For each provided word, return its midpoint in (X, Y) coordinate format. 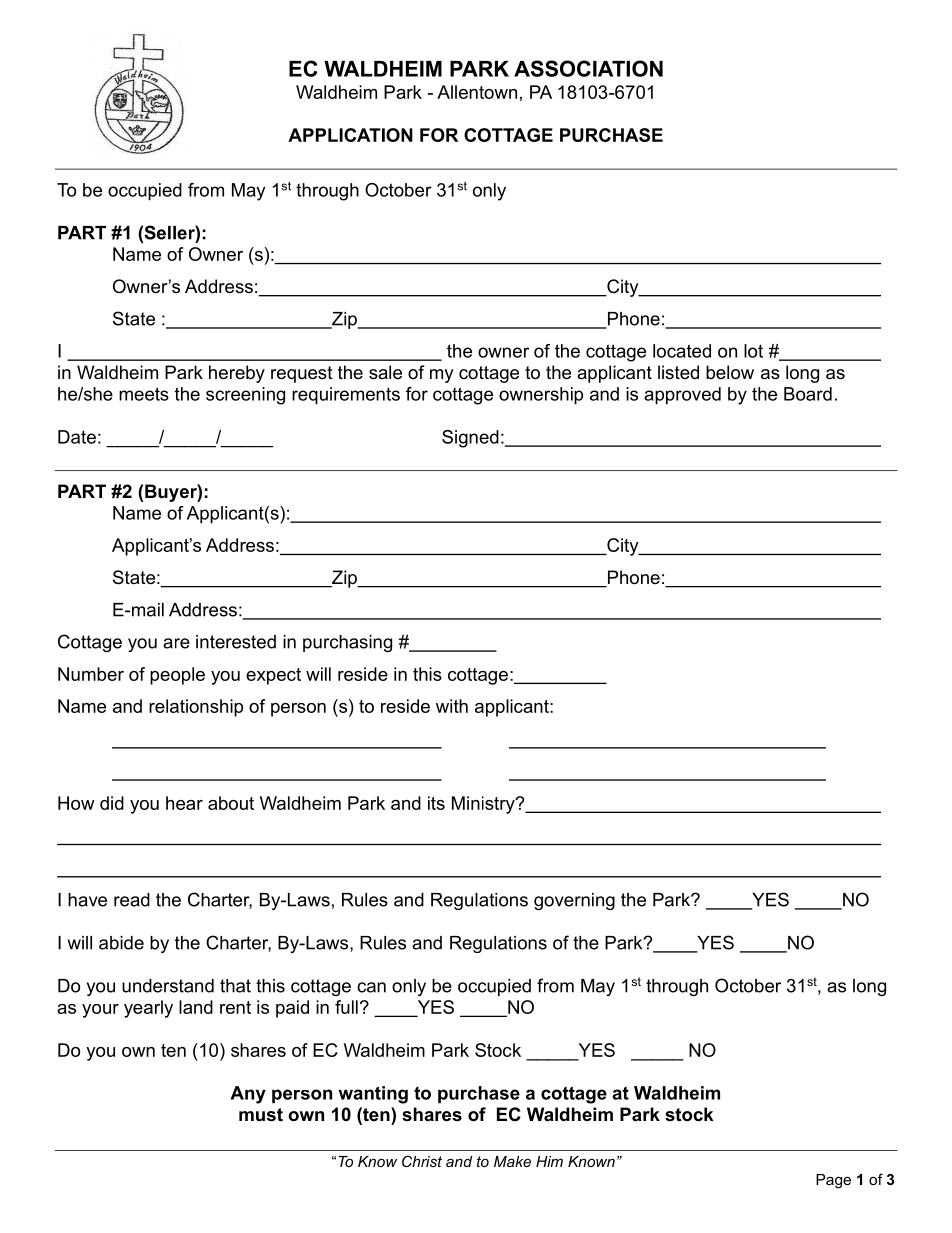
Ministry (484, 805)
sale (385, 372)
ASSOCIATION (588, 68)
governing (574, 901)
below (730, 372)
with (452, 706)
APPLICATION (350, 135)
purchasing (347, 643)
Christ (422, 1161)
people (177, 676)
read (132, 900)
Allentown (477, 92)
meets (144, 394)
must (261, 1115)
